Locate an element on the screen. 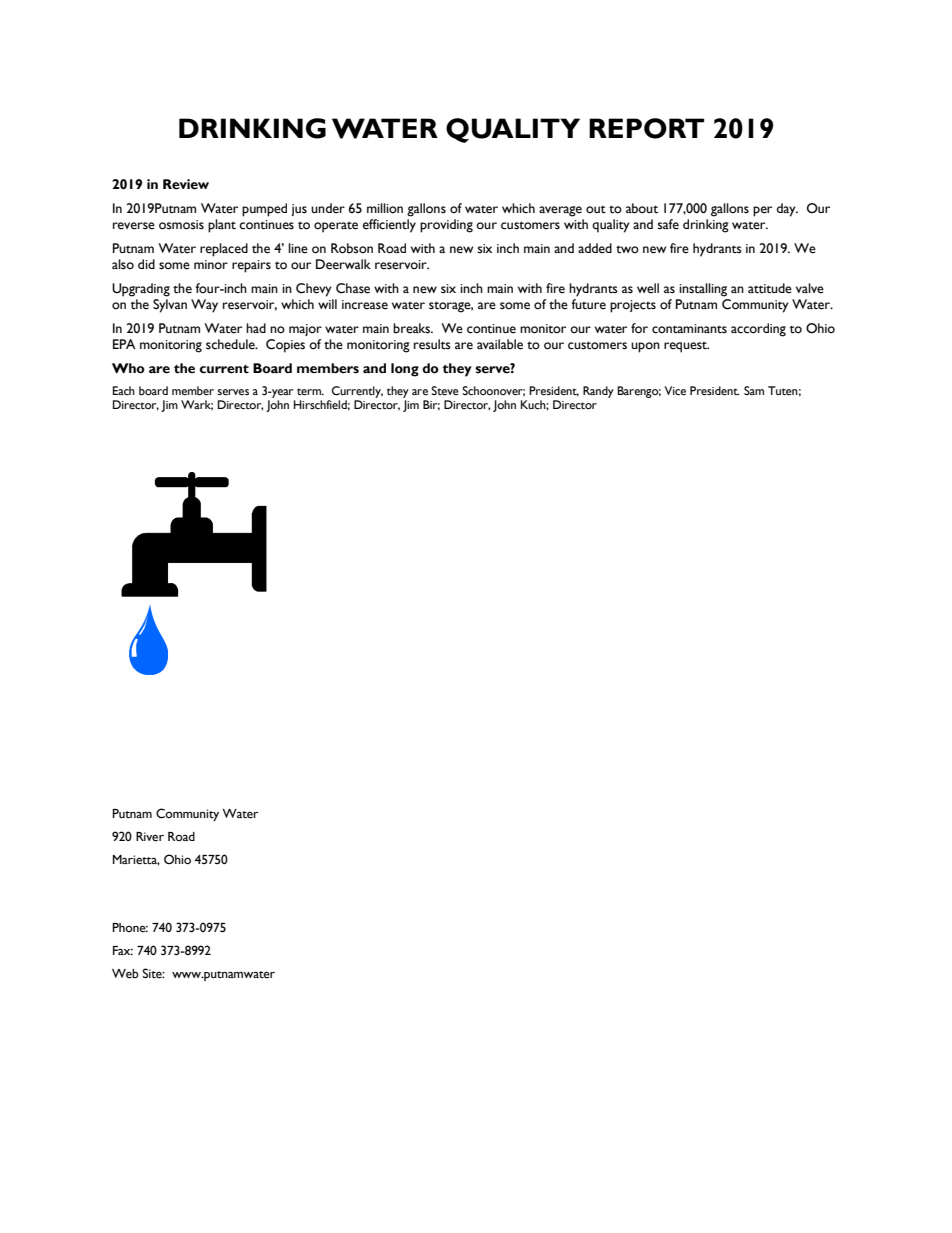  Phone is located at coordinates (130, 927).
